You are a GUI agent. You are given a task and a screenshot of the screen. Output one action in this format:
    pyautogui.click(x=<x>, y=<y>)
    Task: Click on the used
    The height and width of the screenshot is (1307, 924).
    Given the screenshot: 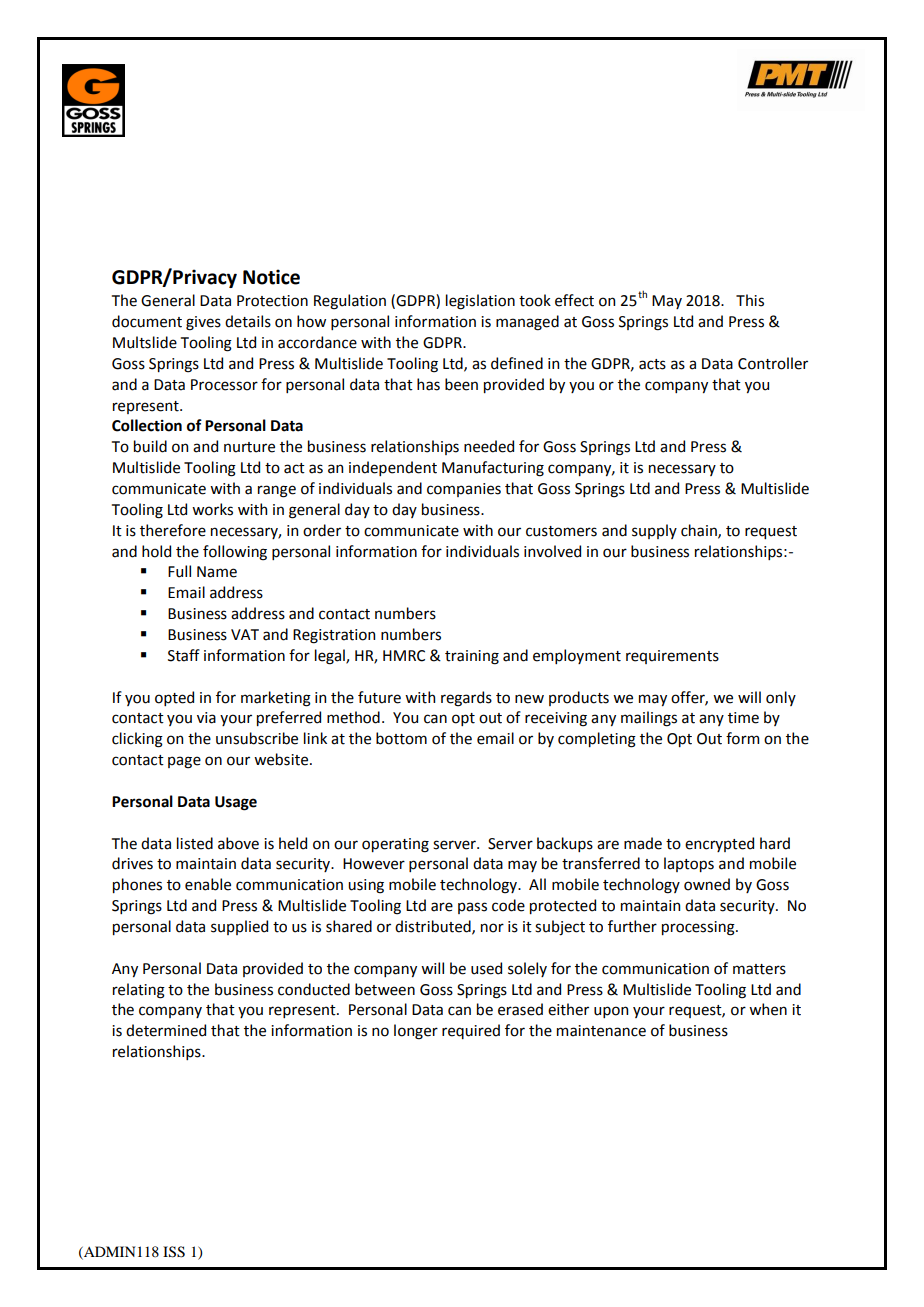 What is the action you would take?
    pyautogui.click(x=486, y=968)
